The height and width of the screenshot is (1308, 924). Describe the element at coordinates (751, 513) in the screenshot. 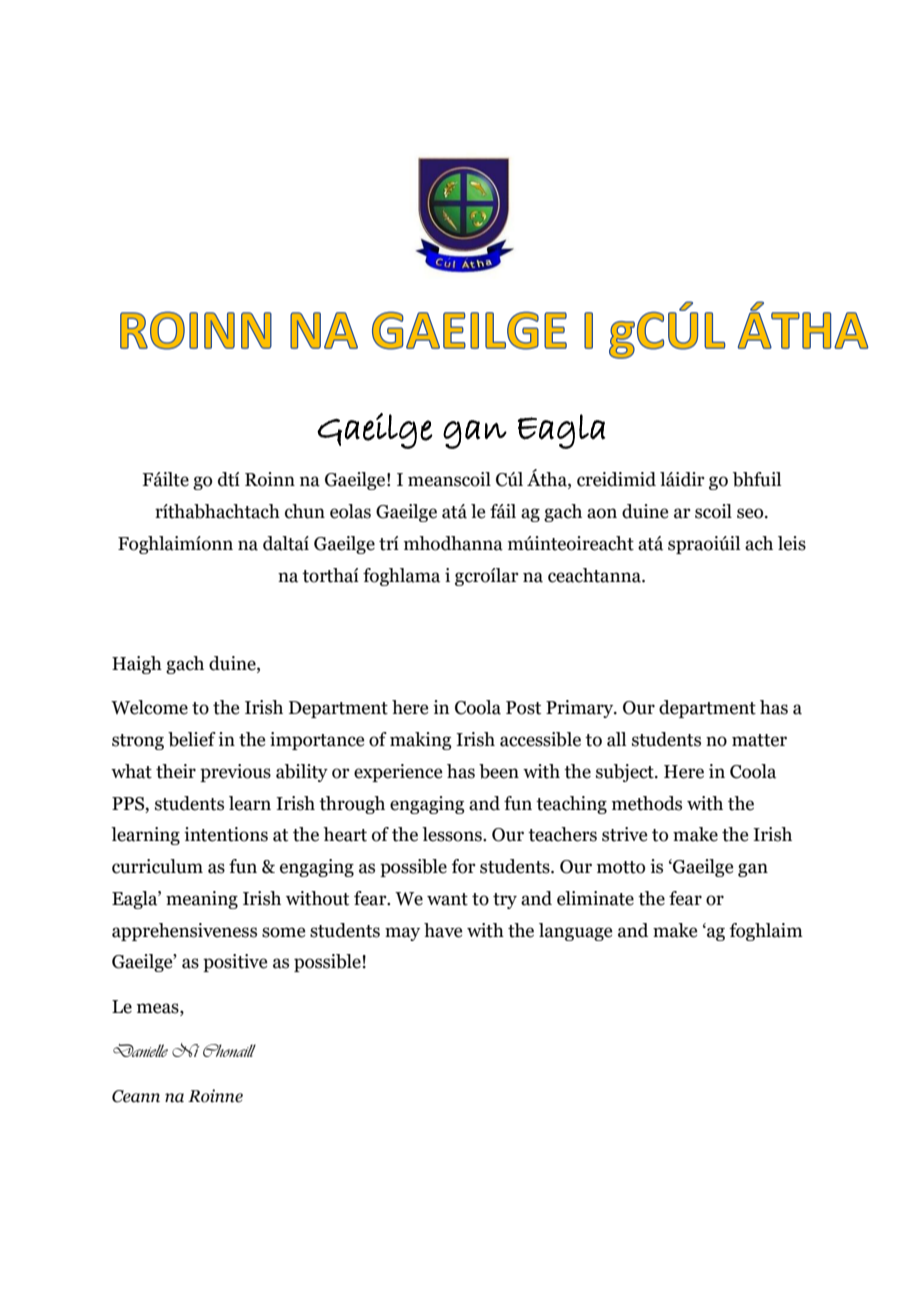

I see `seo` at that location.
